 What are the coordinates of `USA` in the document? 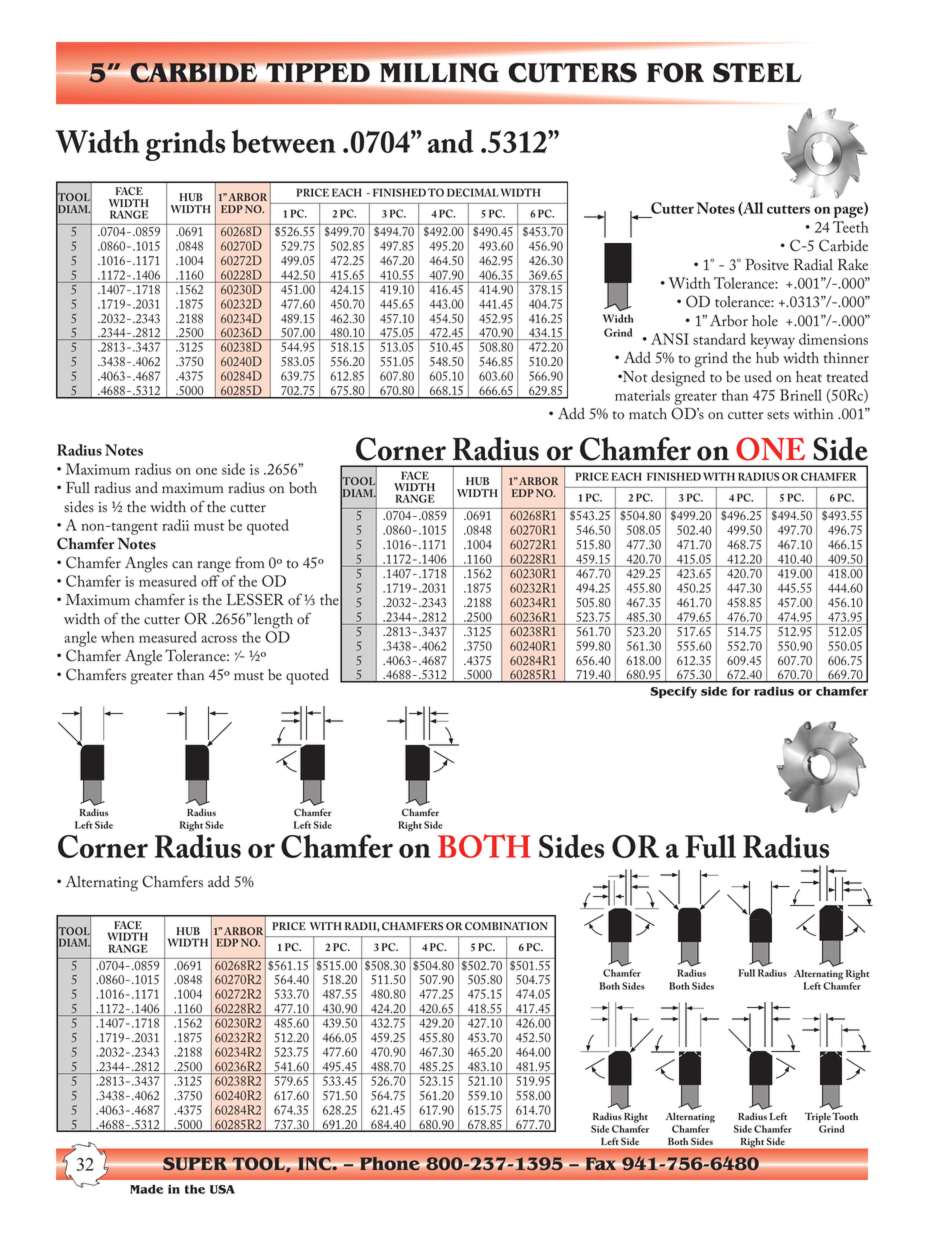 It's located at (222, 1189).
